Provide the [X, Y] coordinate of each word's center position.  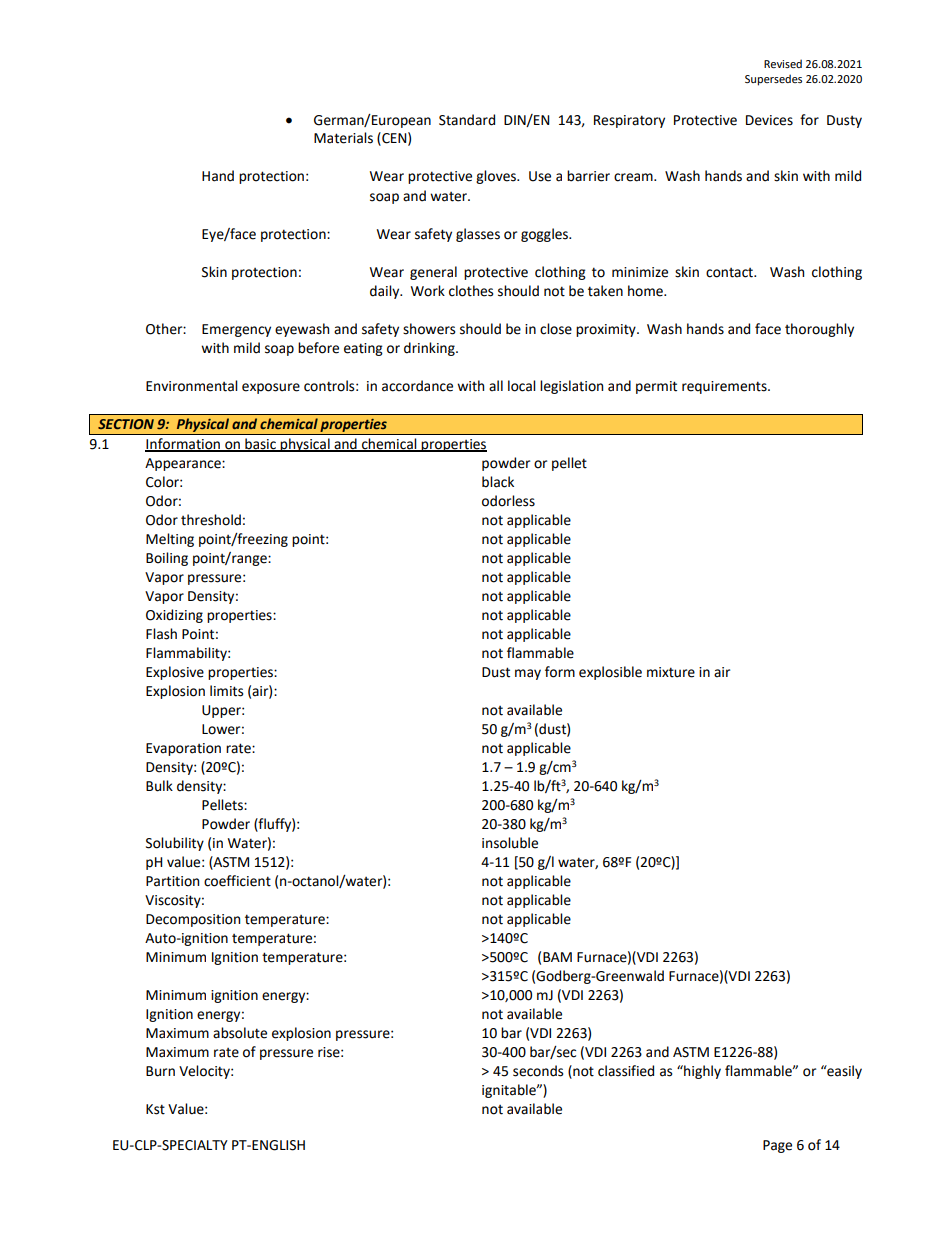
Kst [155, 1109]
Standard [467, 120]
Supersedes [773, 80]
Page [777, 1146]
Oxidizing [174, 616]
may [528, 674]
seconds [538, 1071]
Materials [343, 138]
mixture [671, 672]
